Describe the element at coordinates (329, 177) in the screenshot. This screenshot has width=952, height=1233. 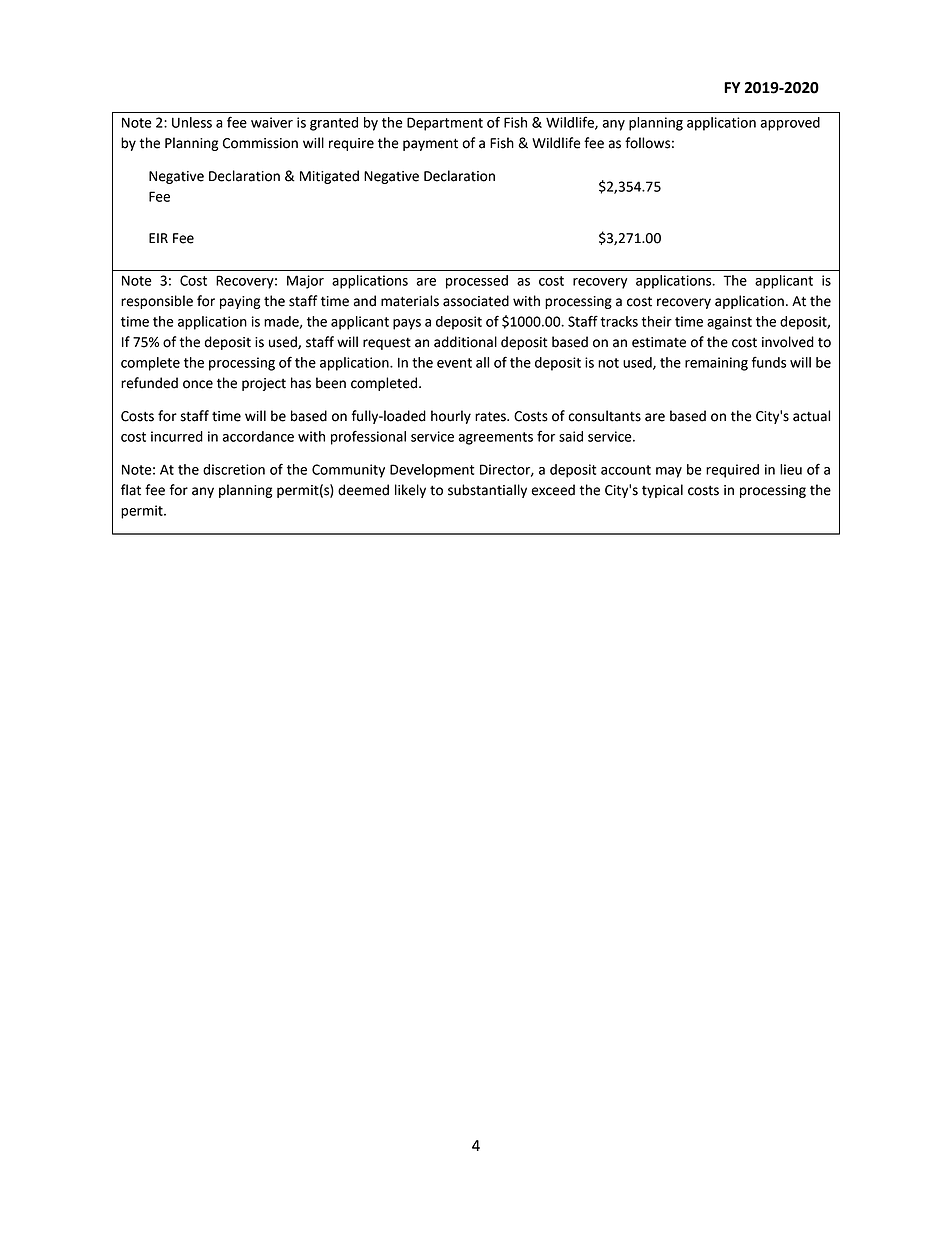
I see `Mitigated` at that location.
